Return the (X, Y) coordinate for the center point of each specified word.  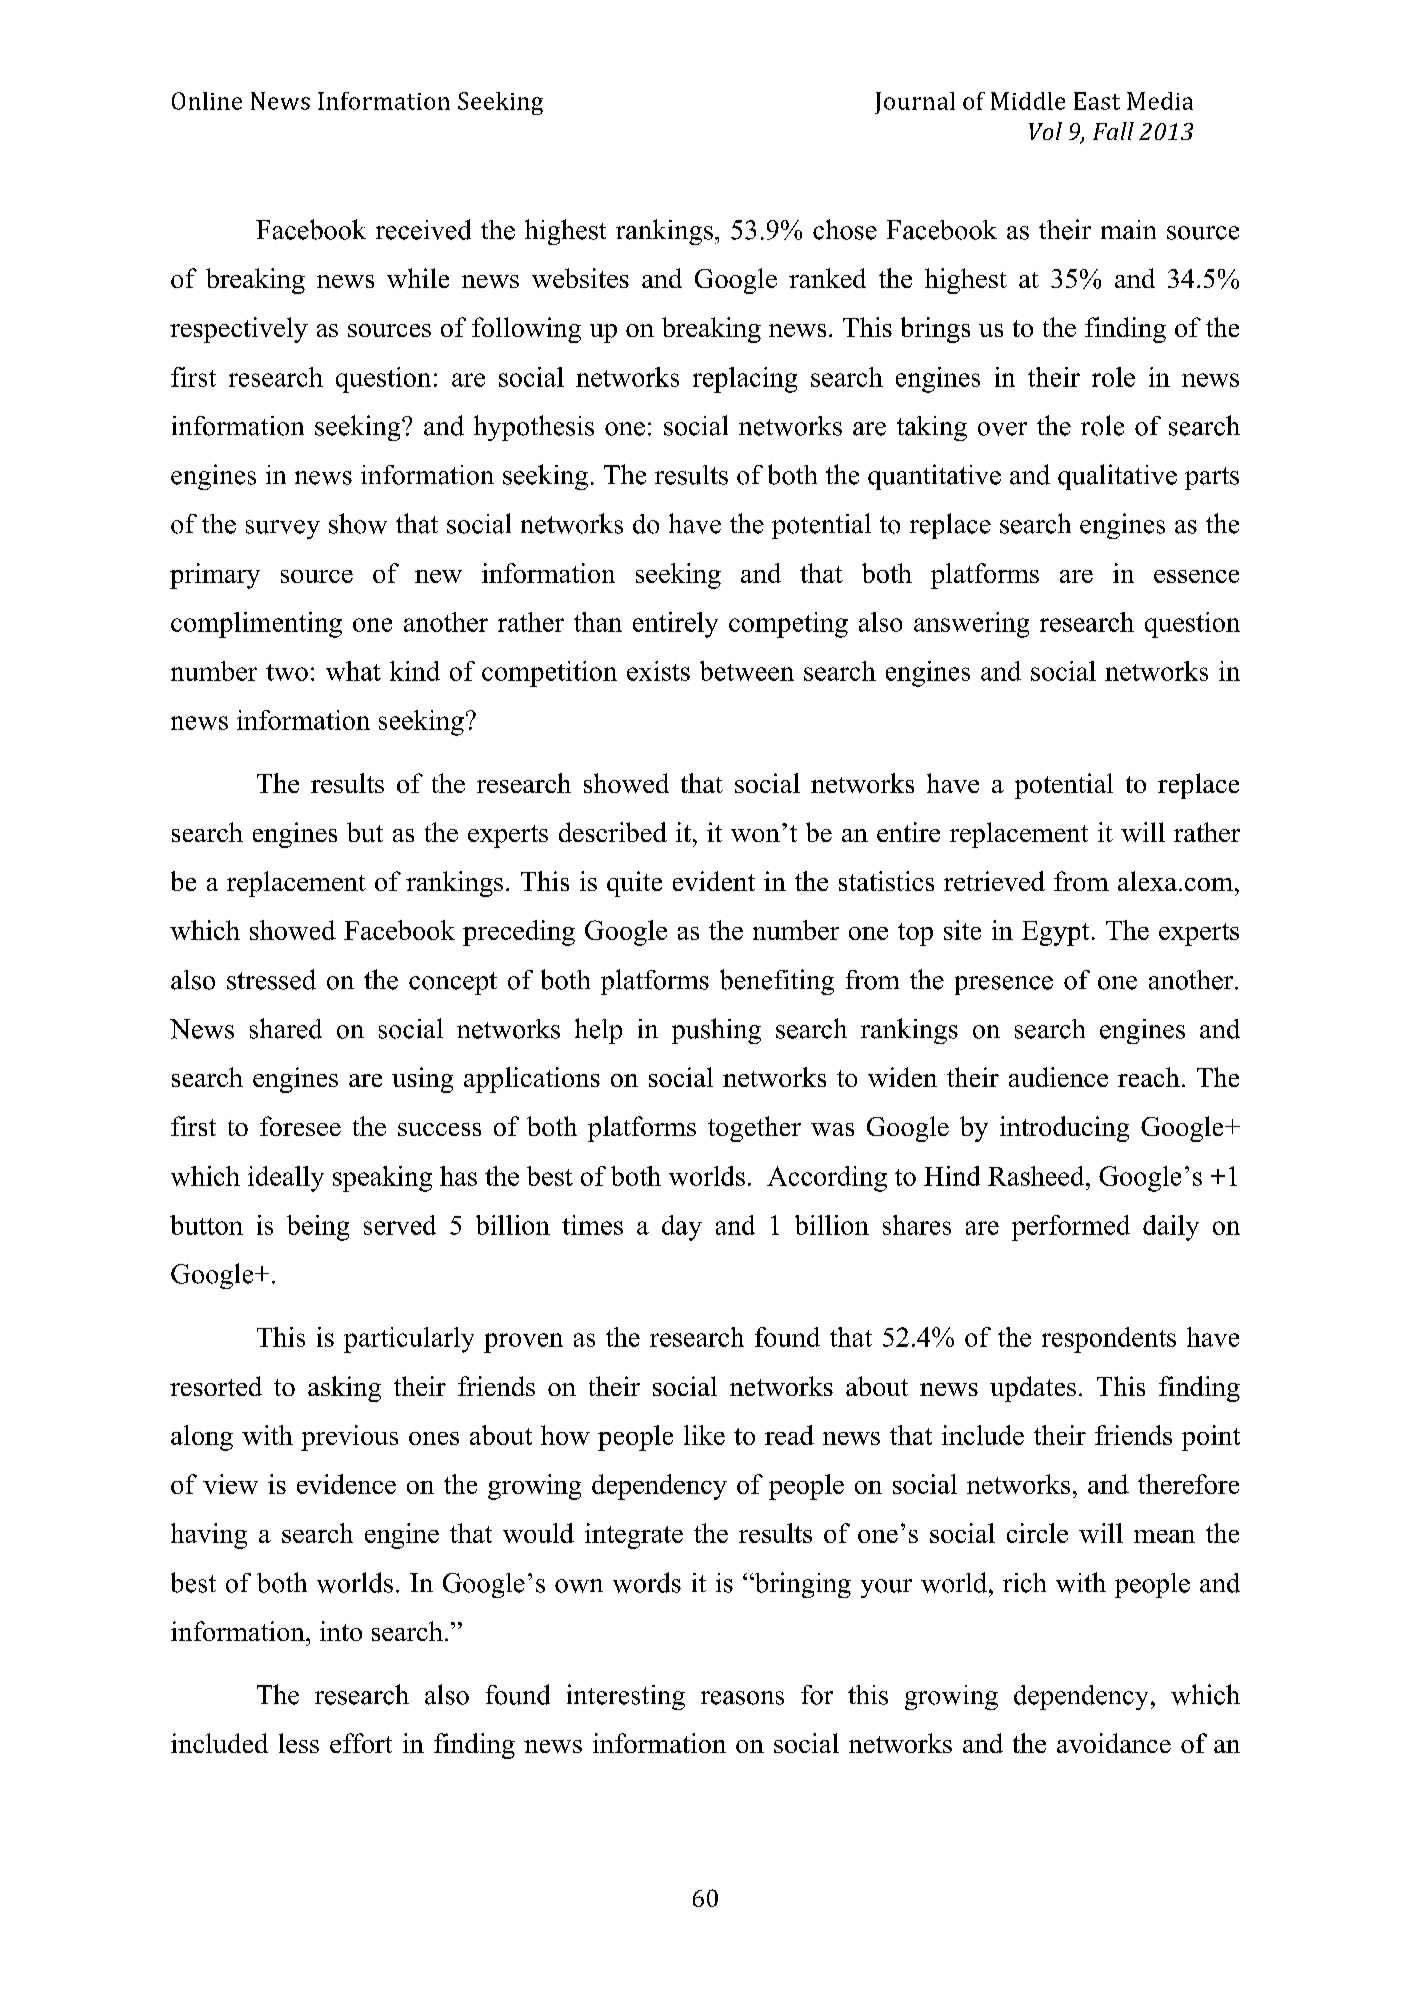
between (747, 671)
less (299, 1743)
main (1128, 230)
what (353, 671)
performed (1071, 1228)
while (418, 278)
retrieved (994, 881)
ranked (827, 278)
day (682, 1228)
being (318, 1228)
